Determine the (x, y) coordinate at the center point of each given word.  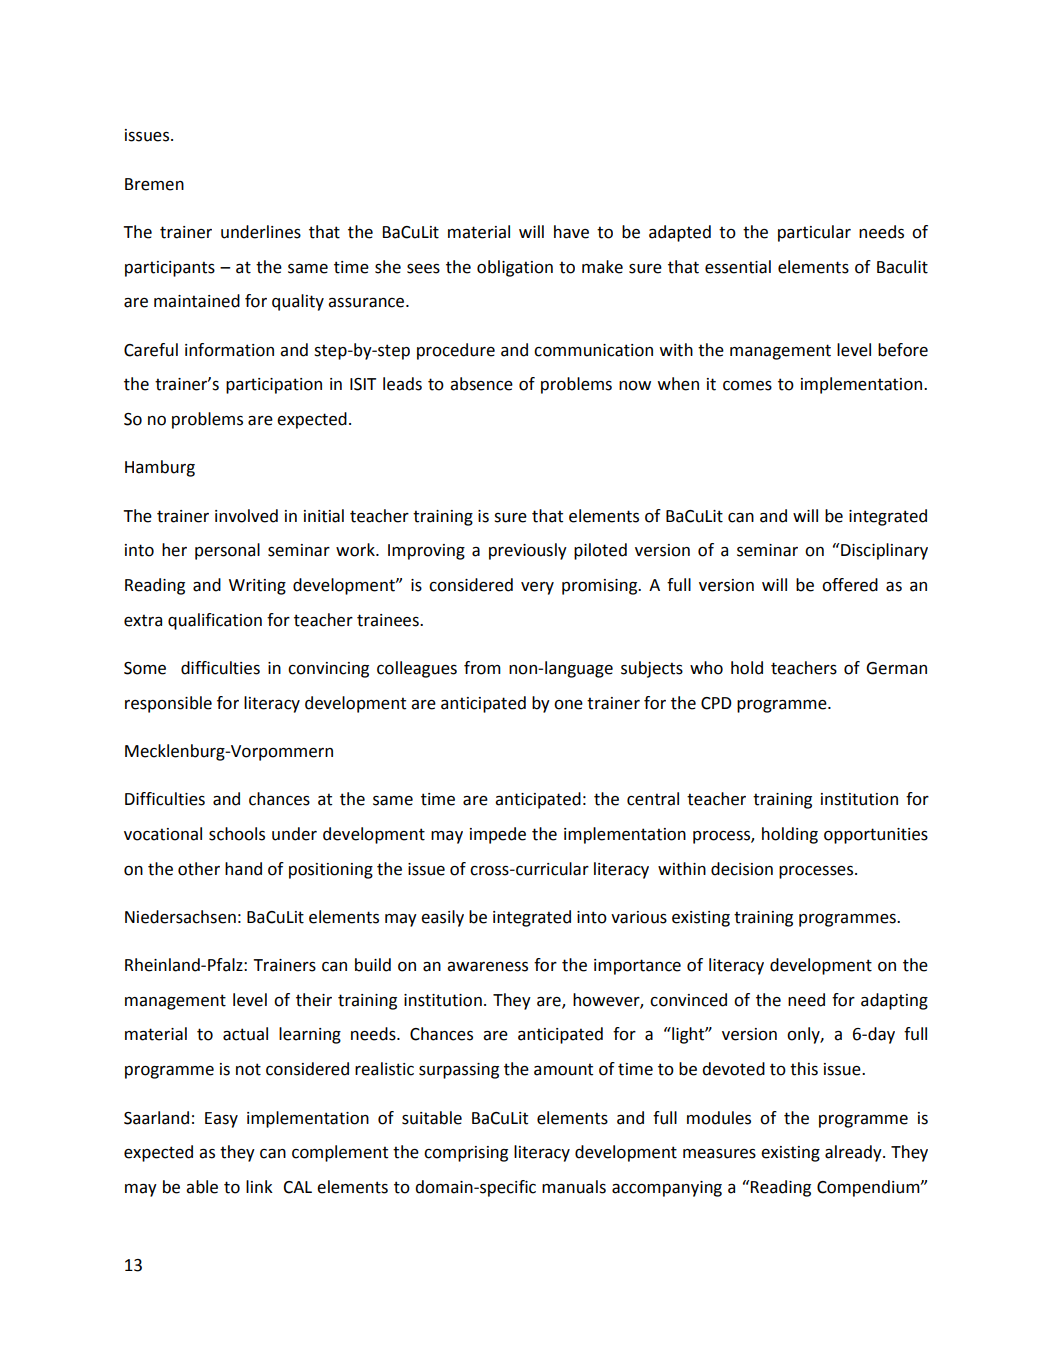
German (896, 668)
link (259, 1186)
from (482, 668)
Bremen (154, 184)
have (571, 232)
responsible (168, 704)
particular (814, 233)
